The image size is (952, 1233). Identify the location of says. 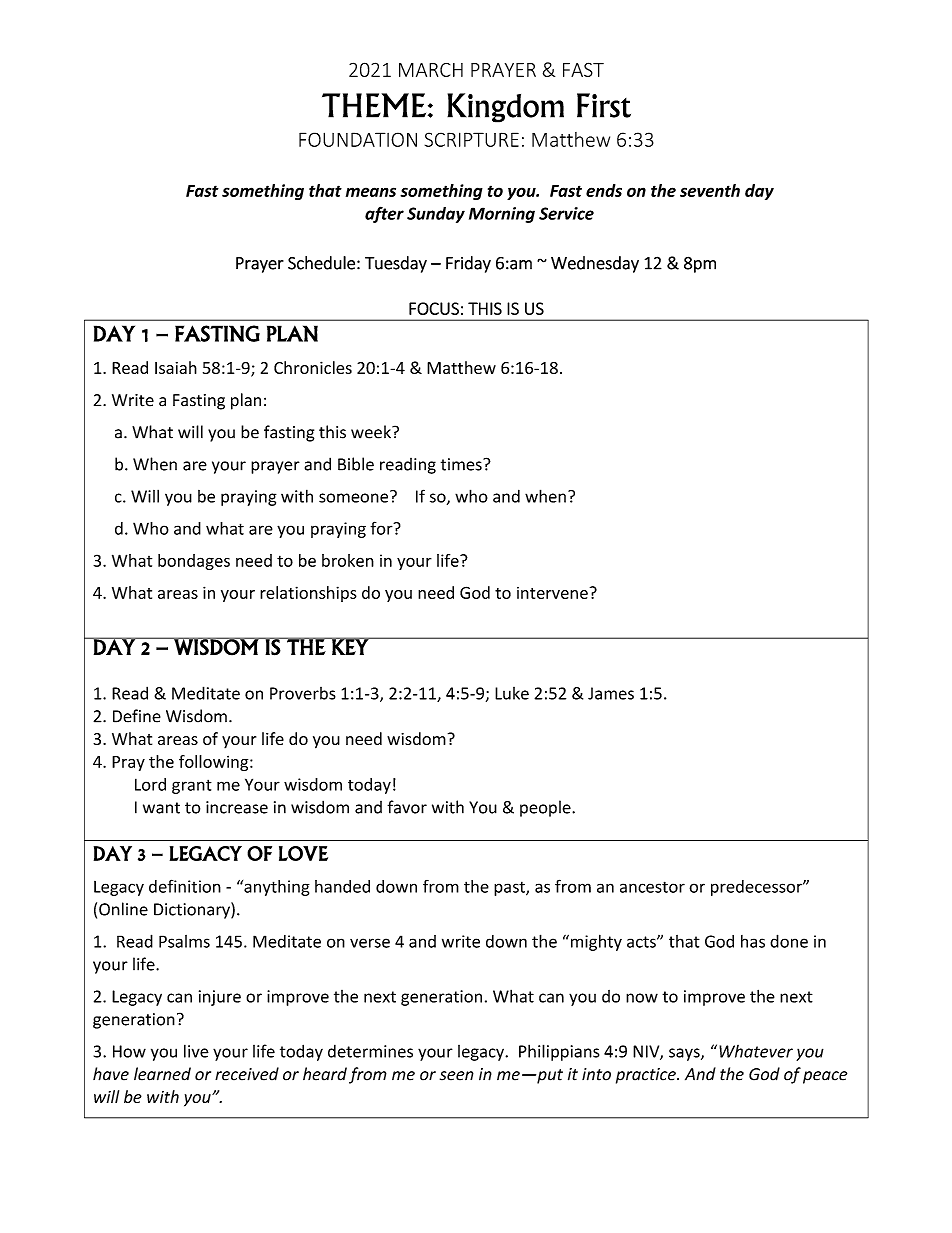
(685, 1054).
